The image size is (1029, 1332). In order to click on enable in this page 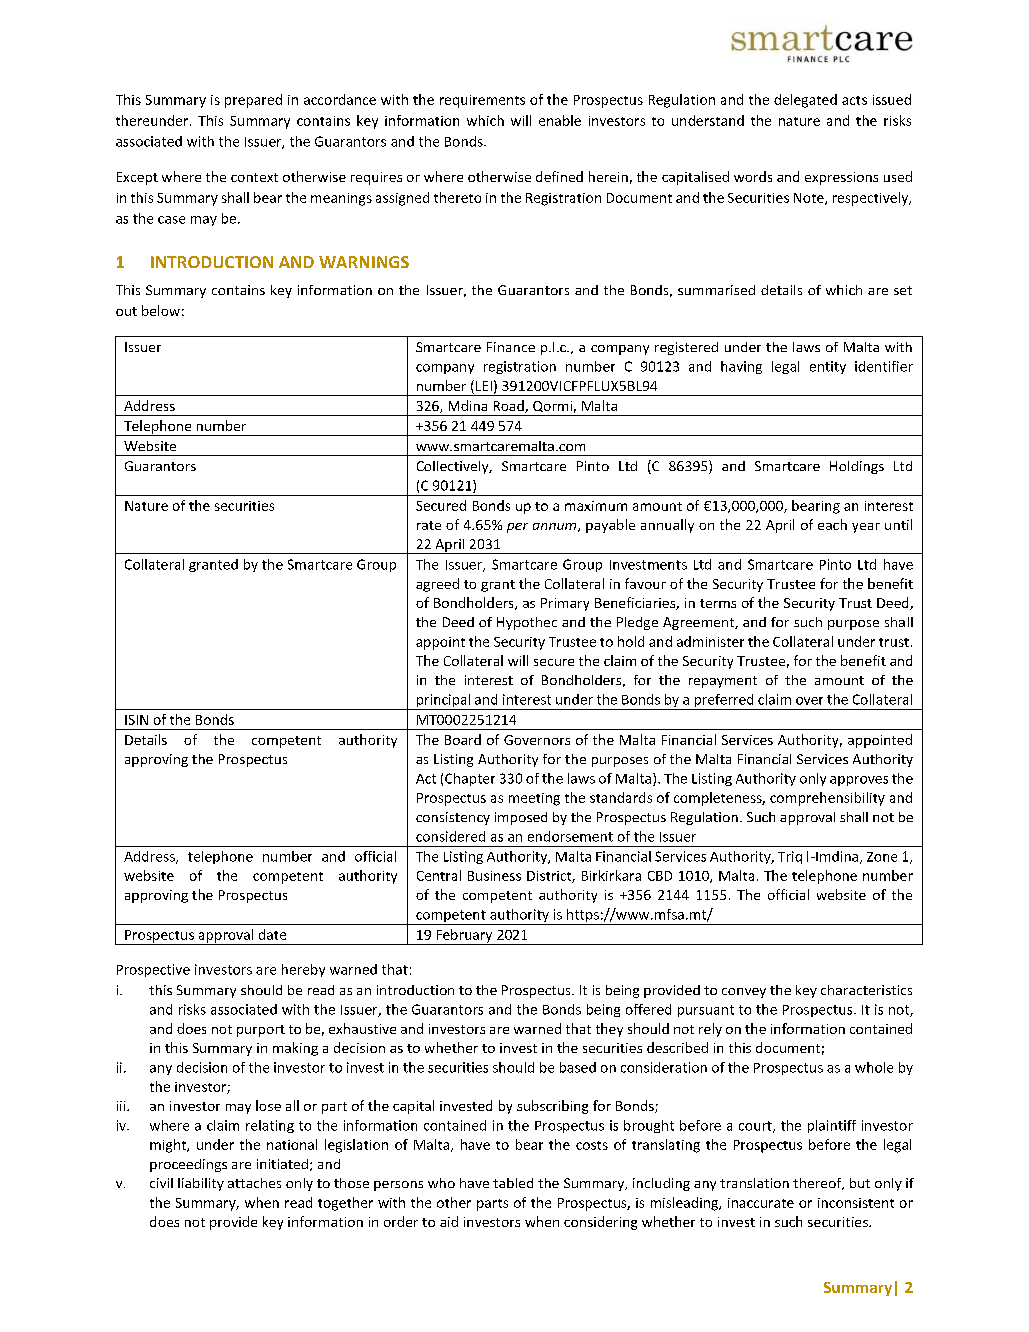, I will do `click(560, 120)`.
